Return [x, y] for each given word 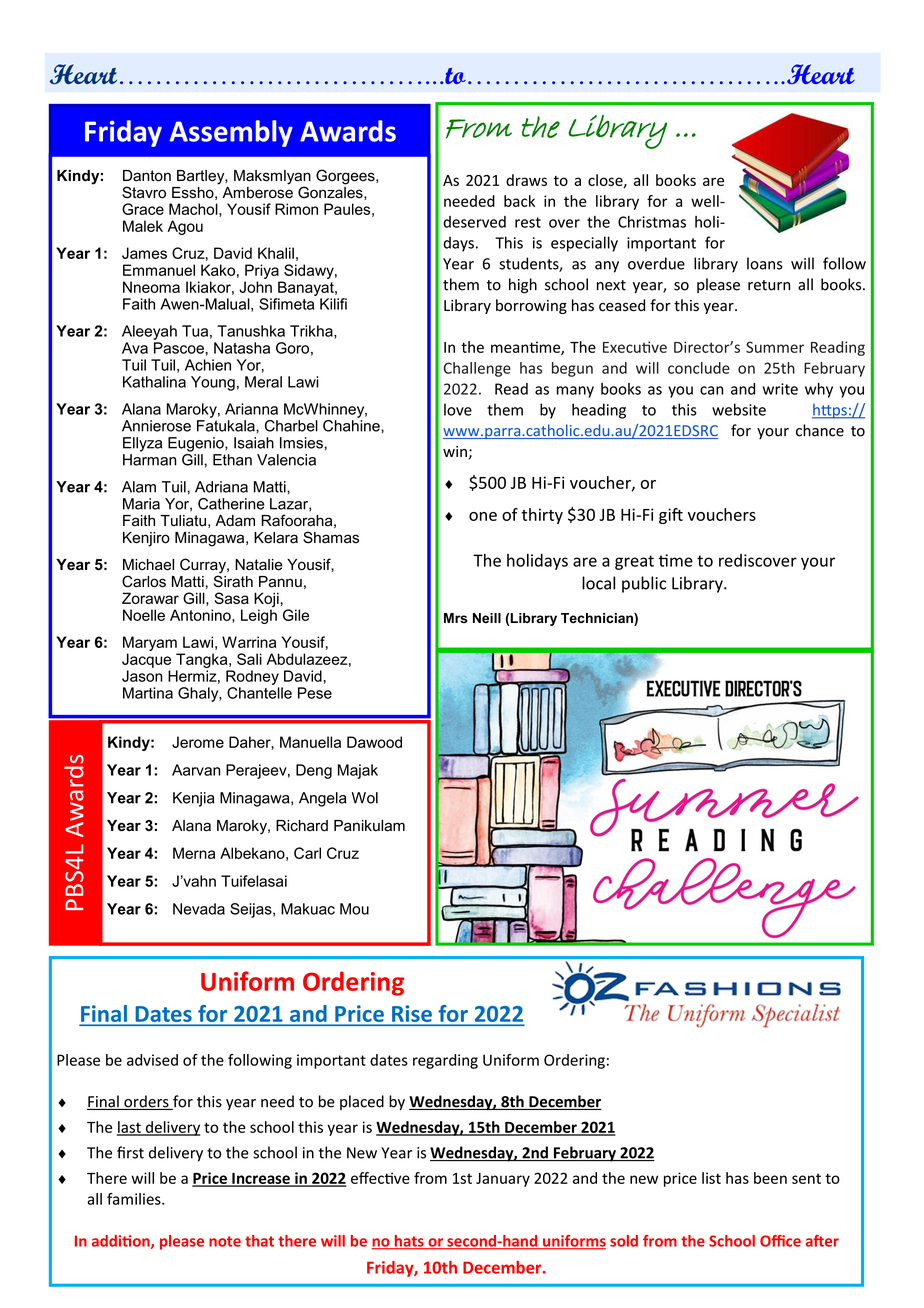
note [225, 1241]
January [503, 1180]
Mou [354, 909]
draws [526, 180]
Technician [598, 619]
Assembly [231, 133]
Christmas [652, 222]
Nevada [199, 909]
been [770, 1178]
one [483, 516]
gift [671, 516]
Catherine [231, 504]
